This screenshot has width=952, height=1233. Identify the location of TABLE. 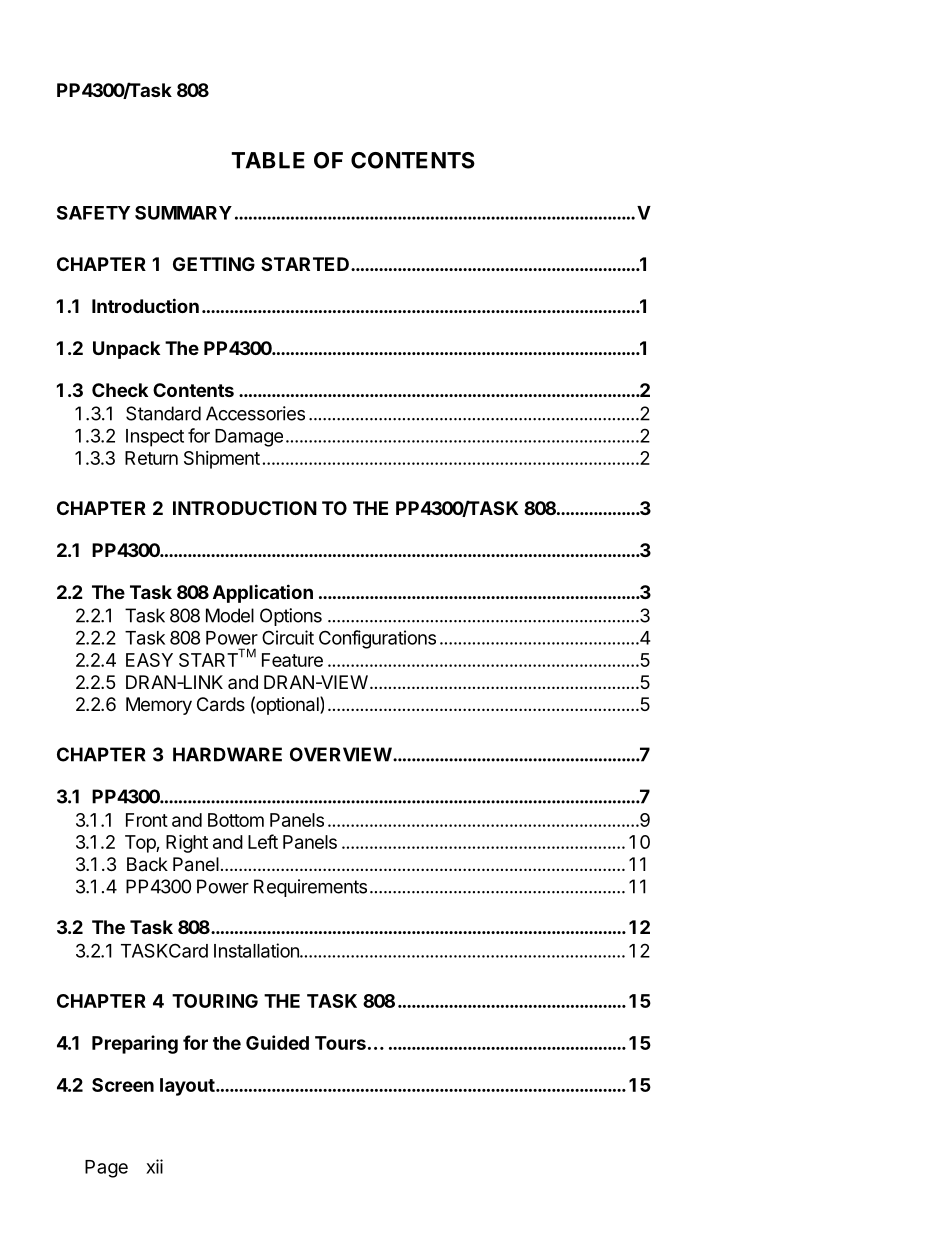
(268, 160).
